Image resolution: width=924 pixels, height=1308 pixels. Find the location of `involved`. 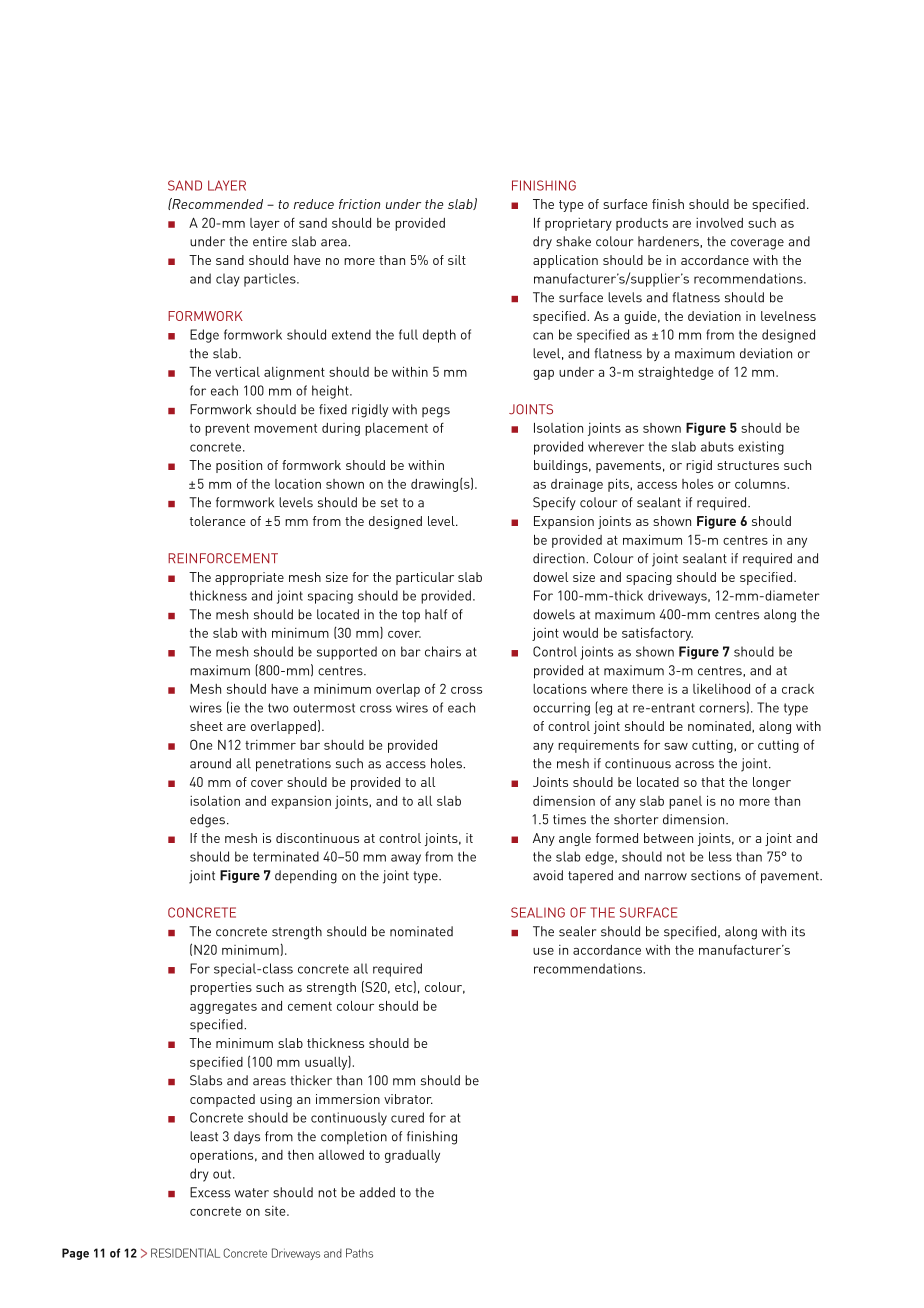

involved is located at coordinates (719, 223).
